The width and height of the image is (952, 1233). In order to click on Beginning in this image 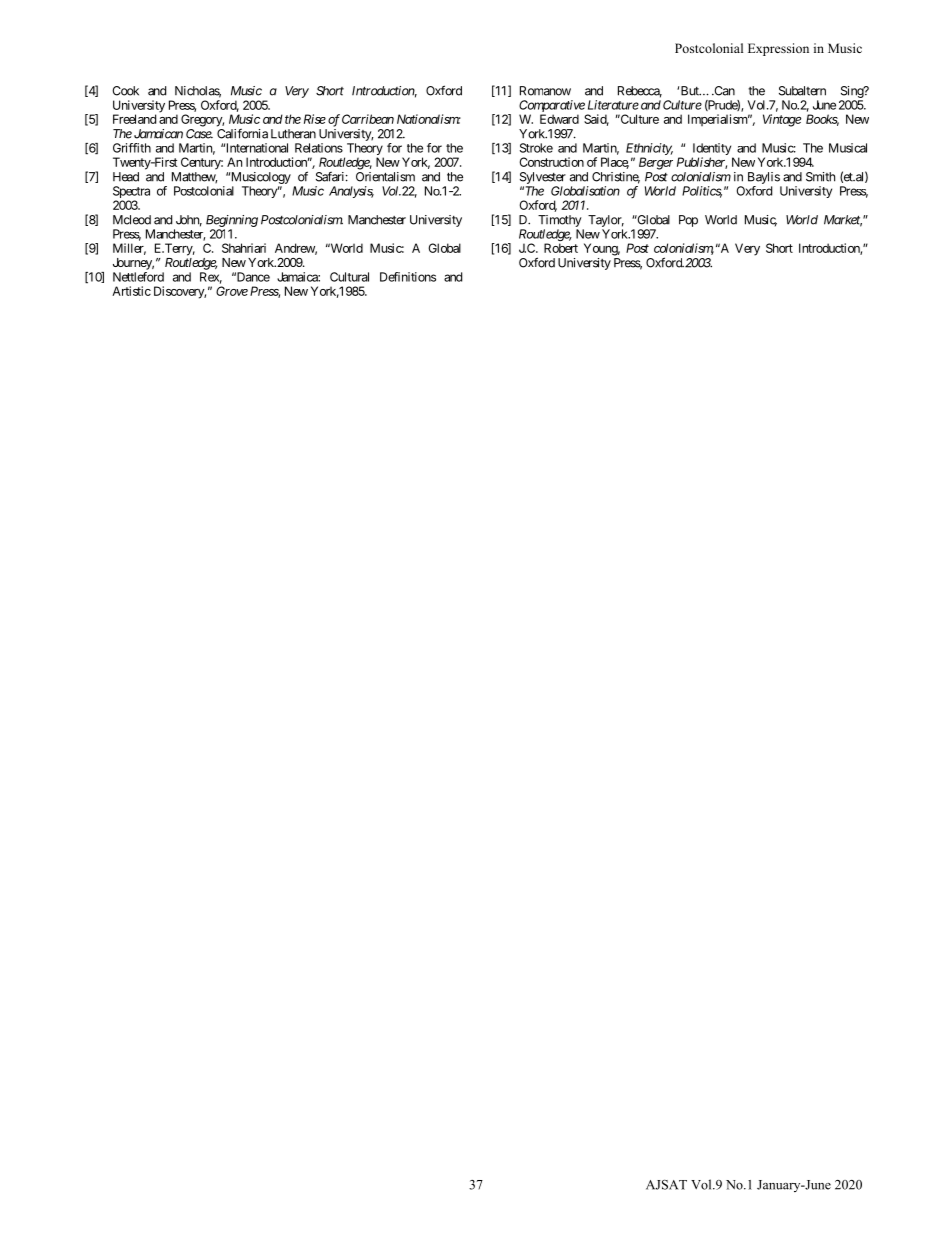, I will do `click(232, 221)`.
